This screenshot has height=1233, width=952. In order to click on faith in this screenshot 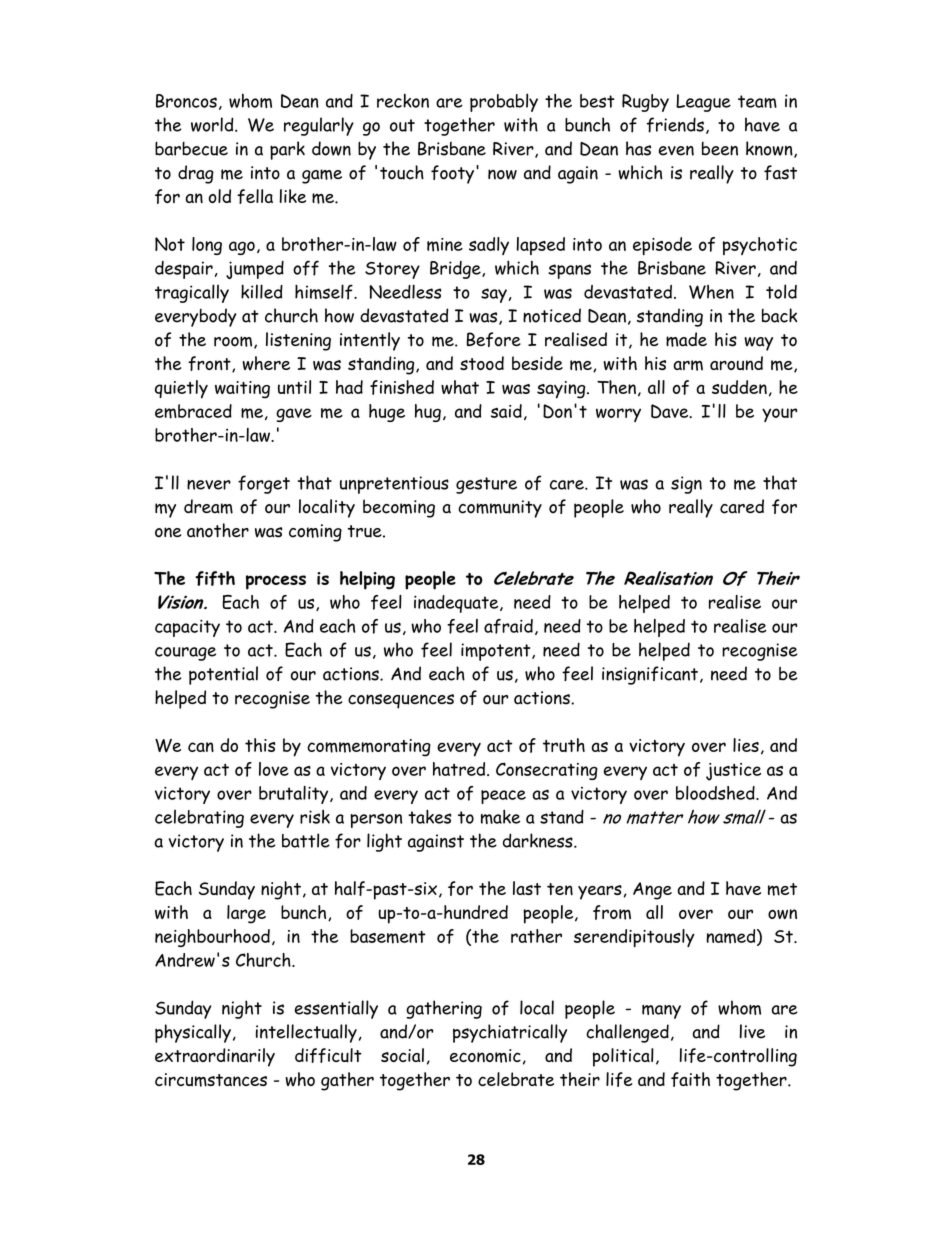, I will do `click(690, 1079)`.
